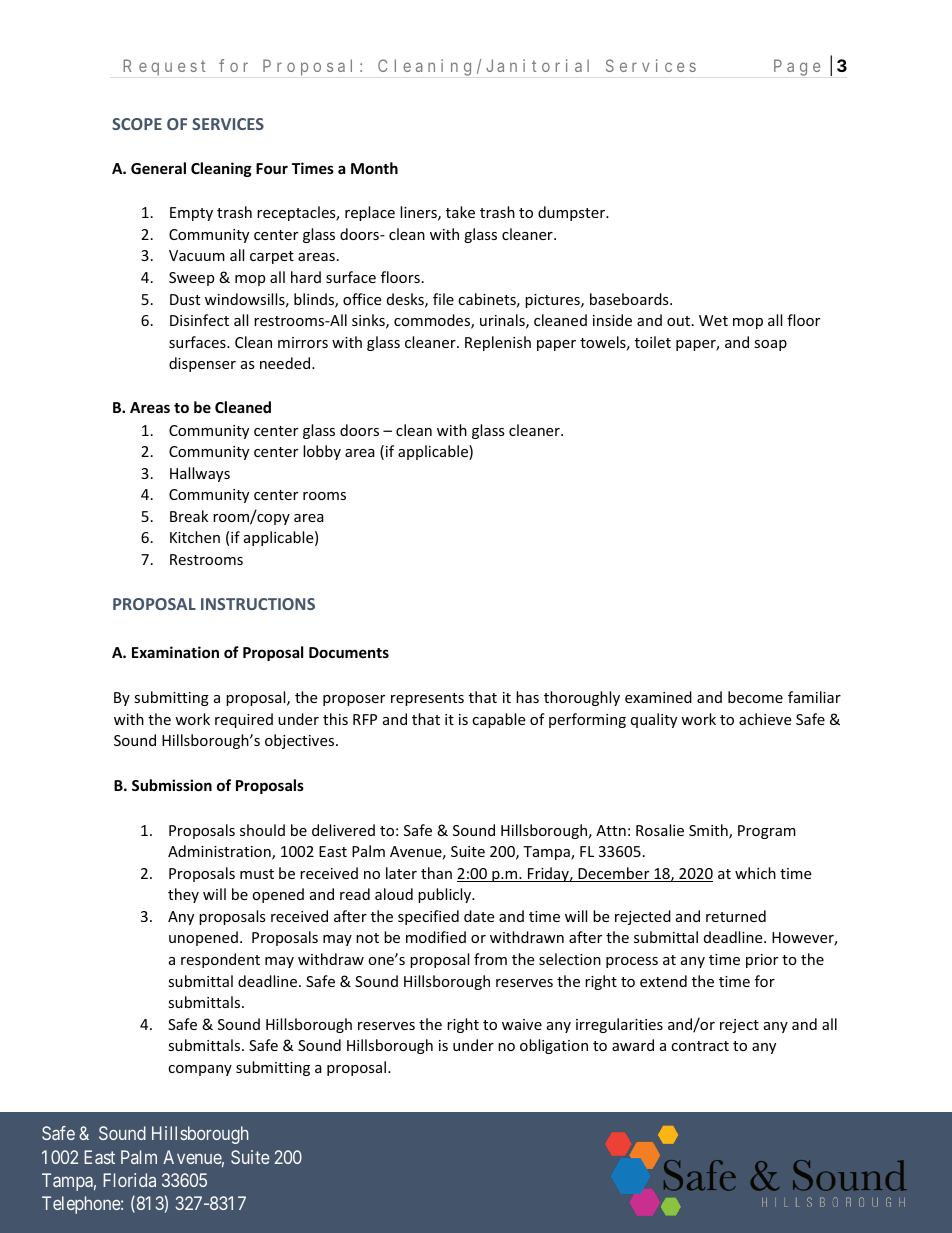  Describe the element at coordinates (427, 699) in the document. I see `represents` at that location.
